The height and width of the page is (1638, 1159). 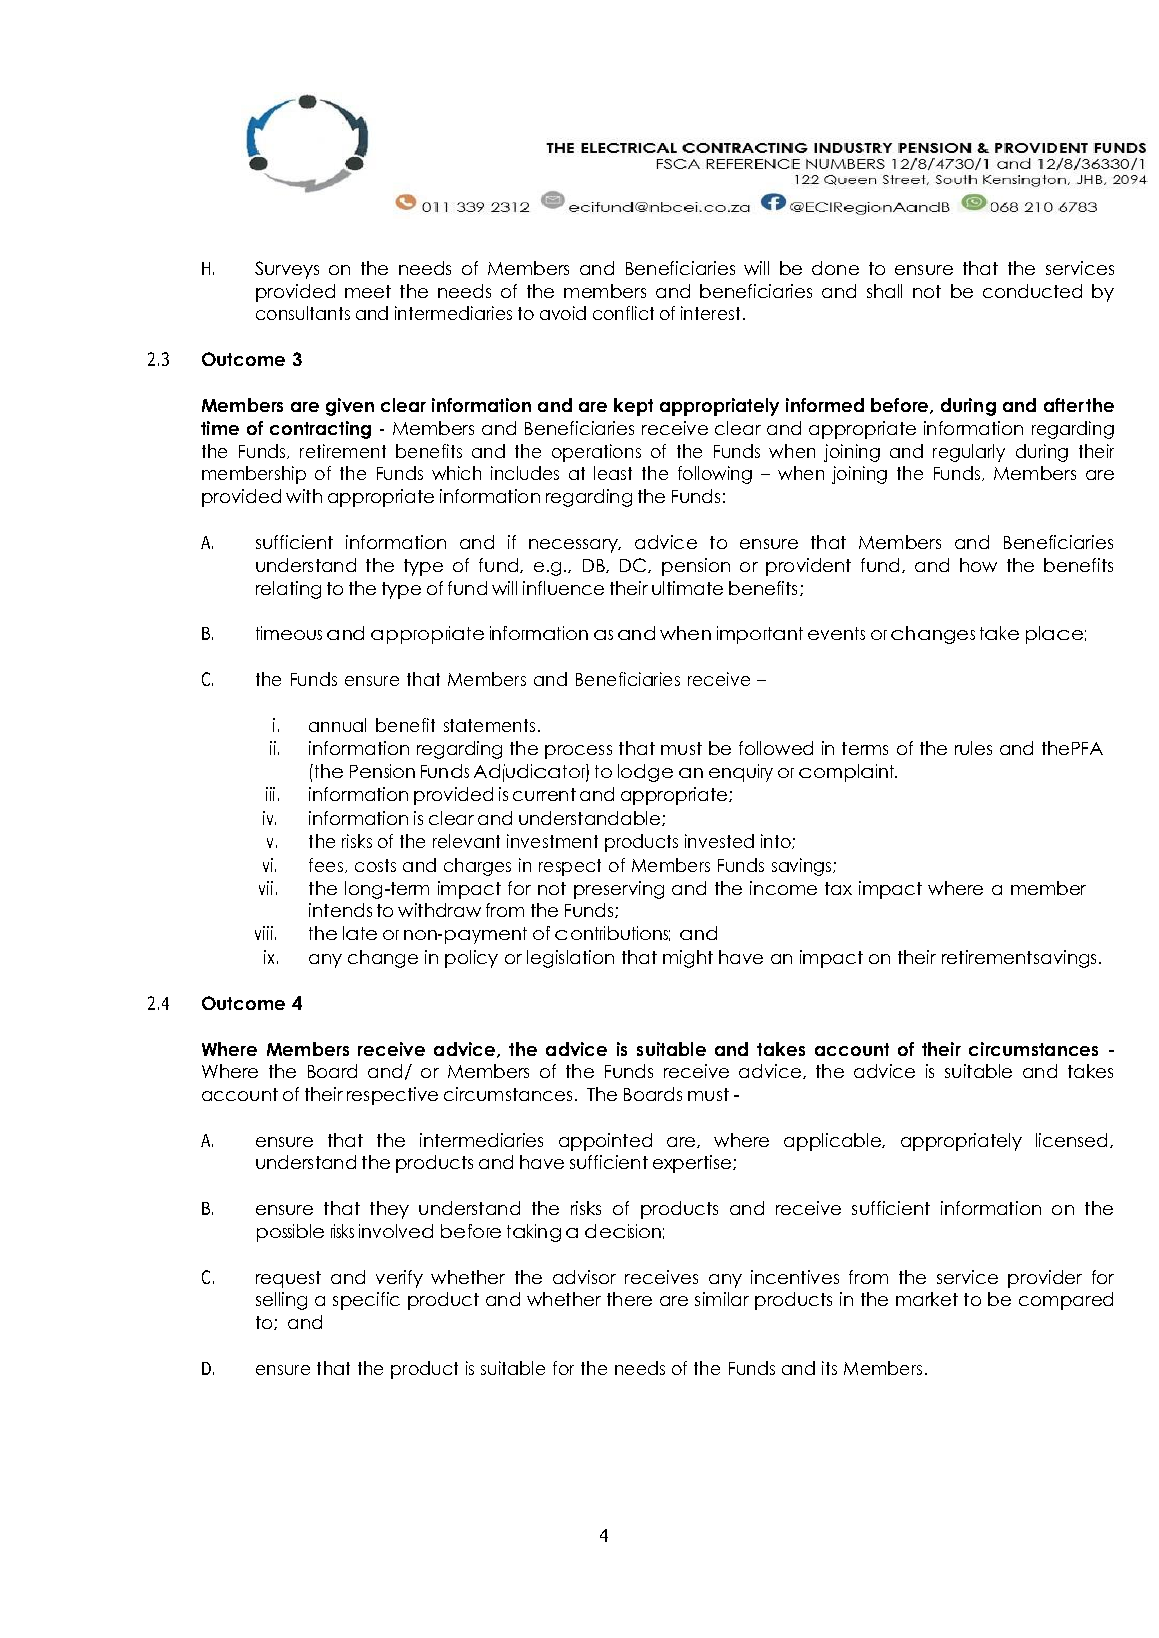 What do you see at coordinates (368, 291) in the page?
I see `meet` at bounding box center [368, 291].
